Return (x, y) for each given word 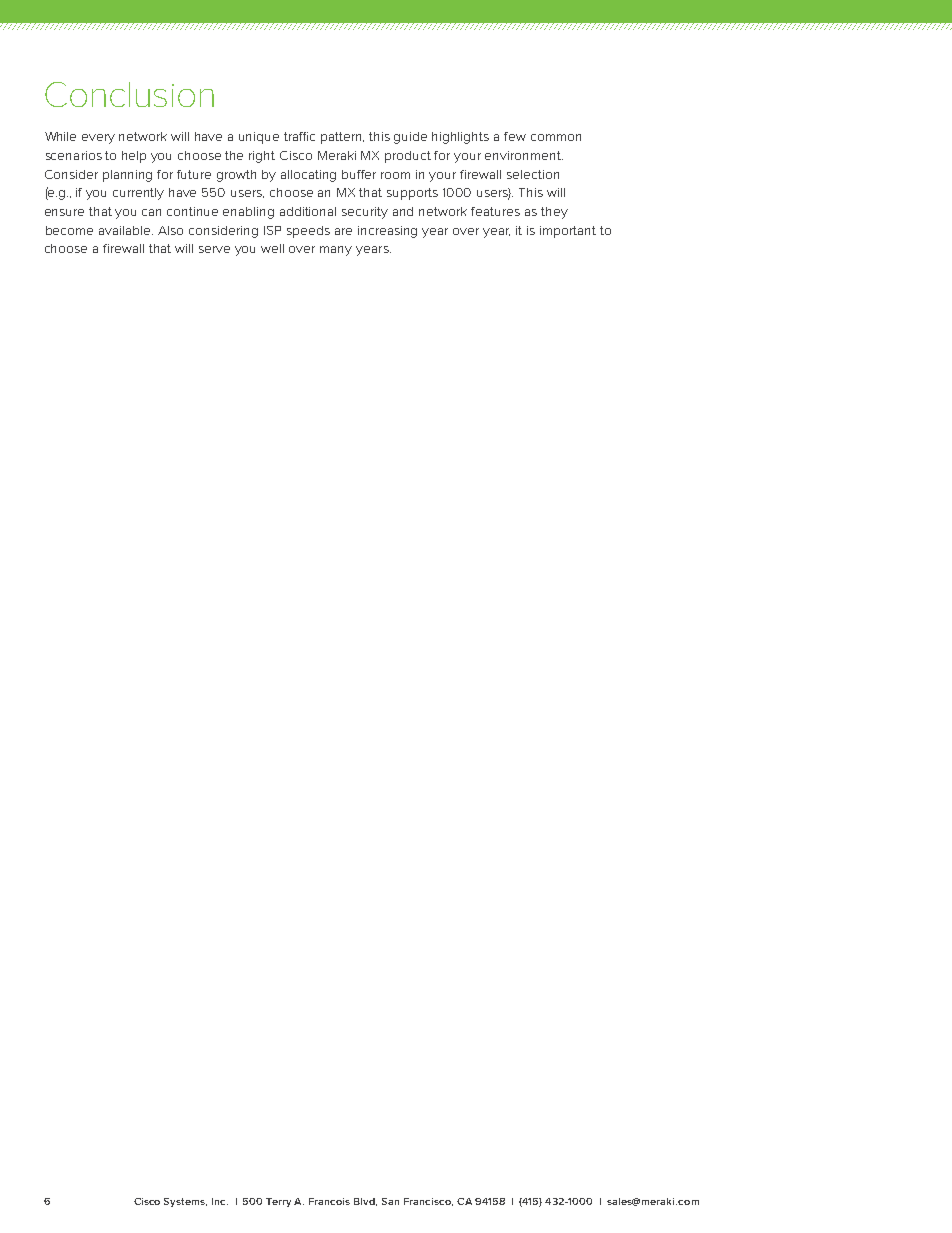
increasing (387, 232)
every (98, 139)
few (515, 136)
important (568, 232)
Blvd (365, 1202)
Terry (278, 1202)
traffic (299, 136)
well (272, 248)
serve (214, 249)
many (336, 251)
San (390, 1201)
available (126, 230)
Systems (185, 1202)
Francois (329, 1201)
